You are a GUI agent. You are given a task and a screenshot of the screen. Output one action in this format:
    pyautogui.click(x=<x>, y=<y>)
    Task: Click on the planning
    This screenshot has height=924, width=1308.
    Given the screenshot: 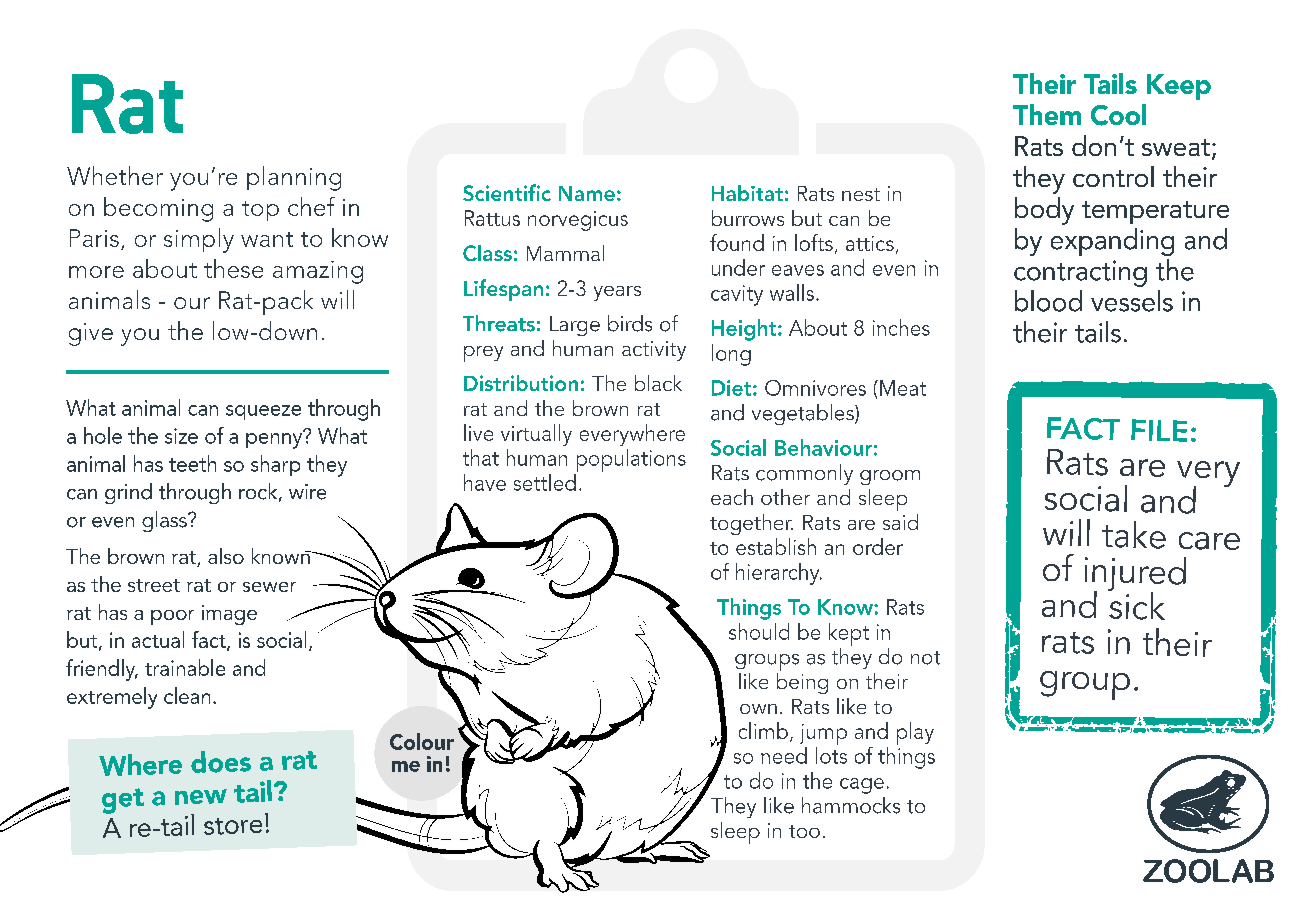 What is the action you would take?
    pyautogui.click(x=294, y=178)
